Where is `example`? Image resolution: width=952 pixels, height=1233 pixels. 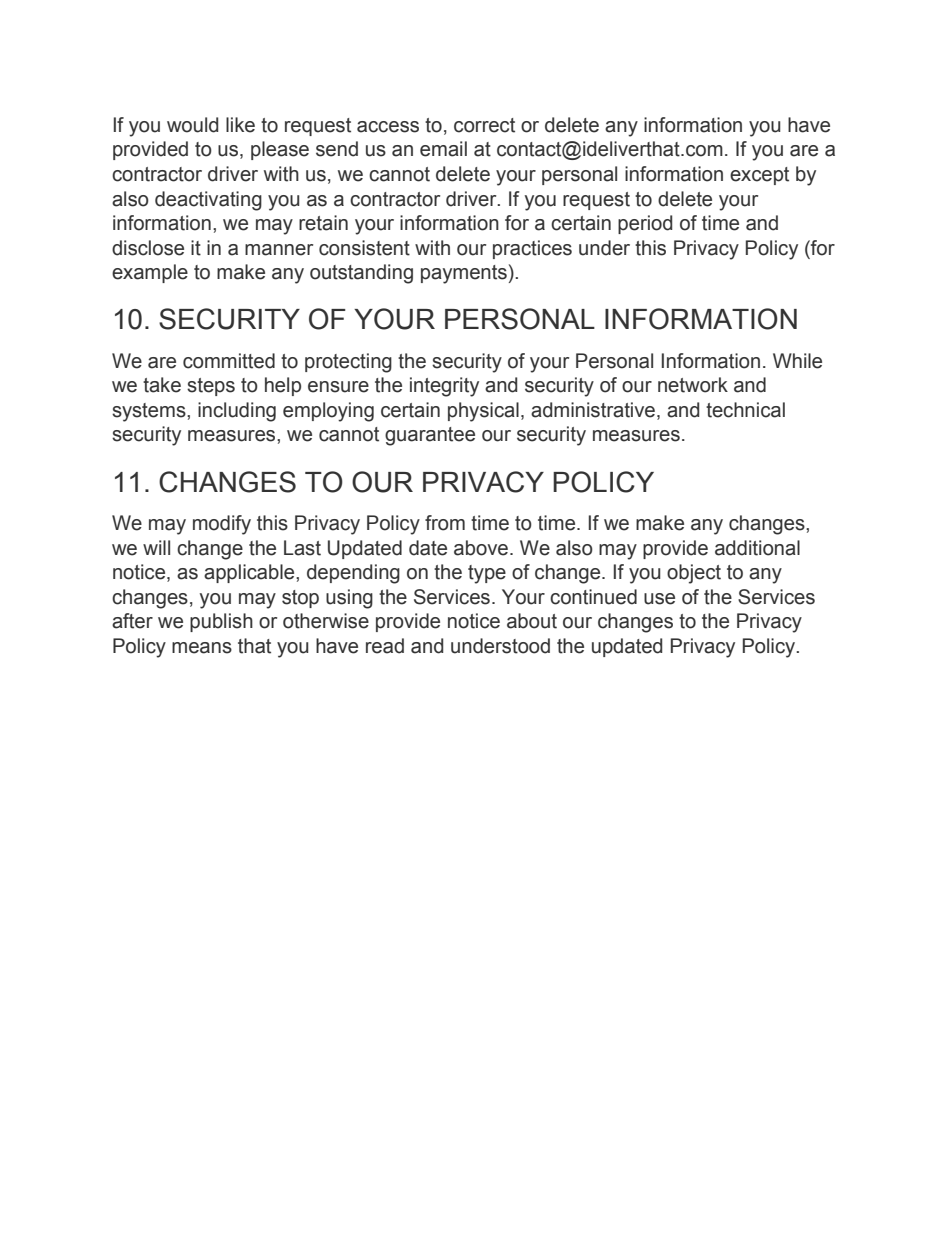
example is located at coordinates (150, 273).
